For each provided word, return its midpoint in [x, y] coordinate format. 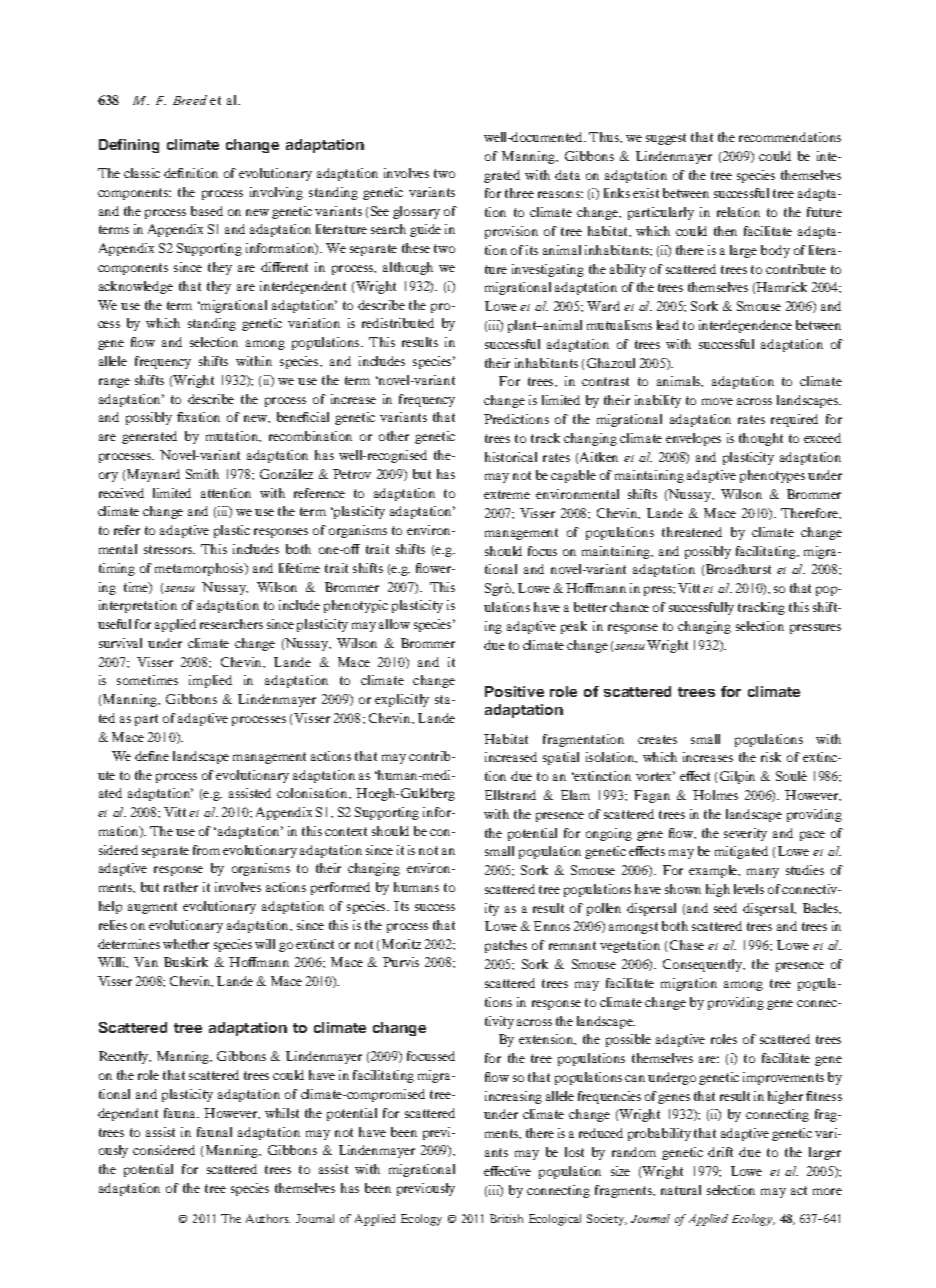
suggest [666, 139]
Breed [190, 100]
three [519, 193]
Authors [268, 1218]
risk [771, 757]
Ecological [555, 1220]
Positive [514, 691]
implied [210, 681]
